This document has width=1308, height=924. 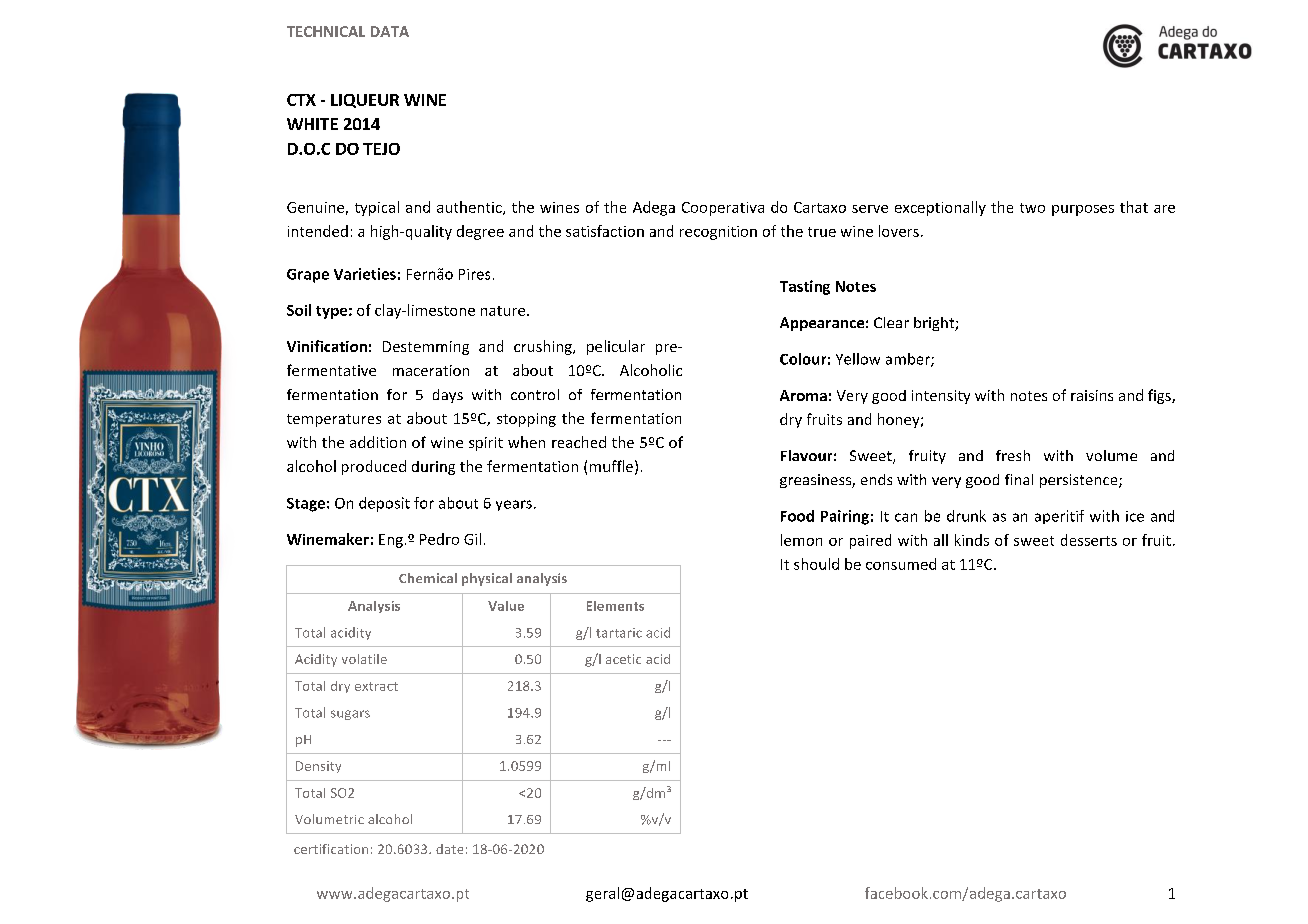 I want to click on Clear, so click(x=891, y=322).
